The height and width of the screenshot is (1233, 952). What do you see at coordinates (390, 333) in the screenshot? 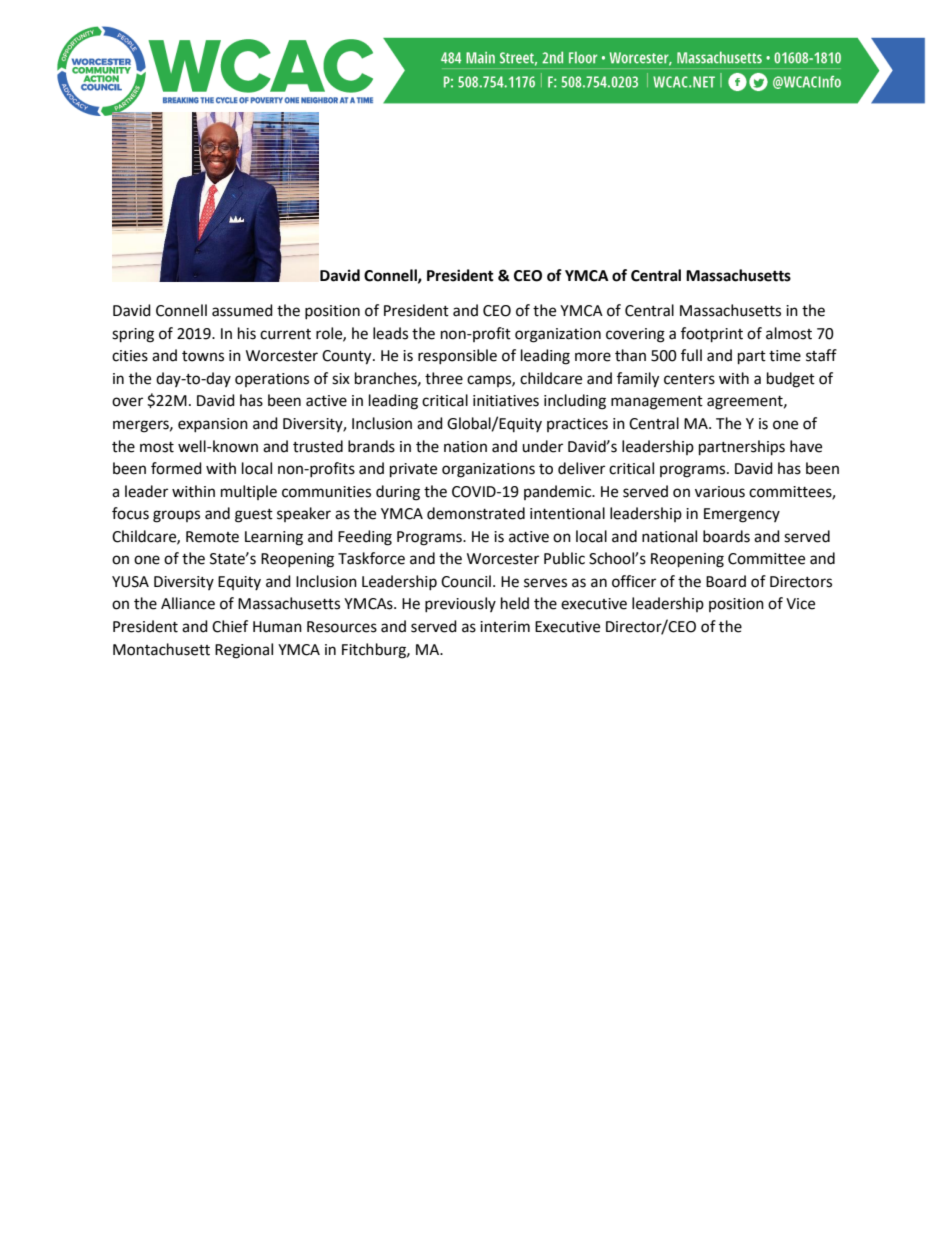
I see `leads` at bounding box center [390, 333].
